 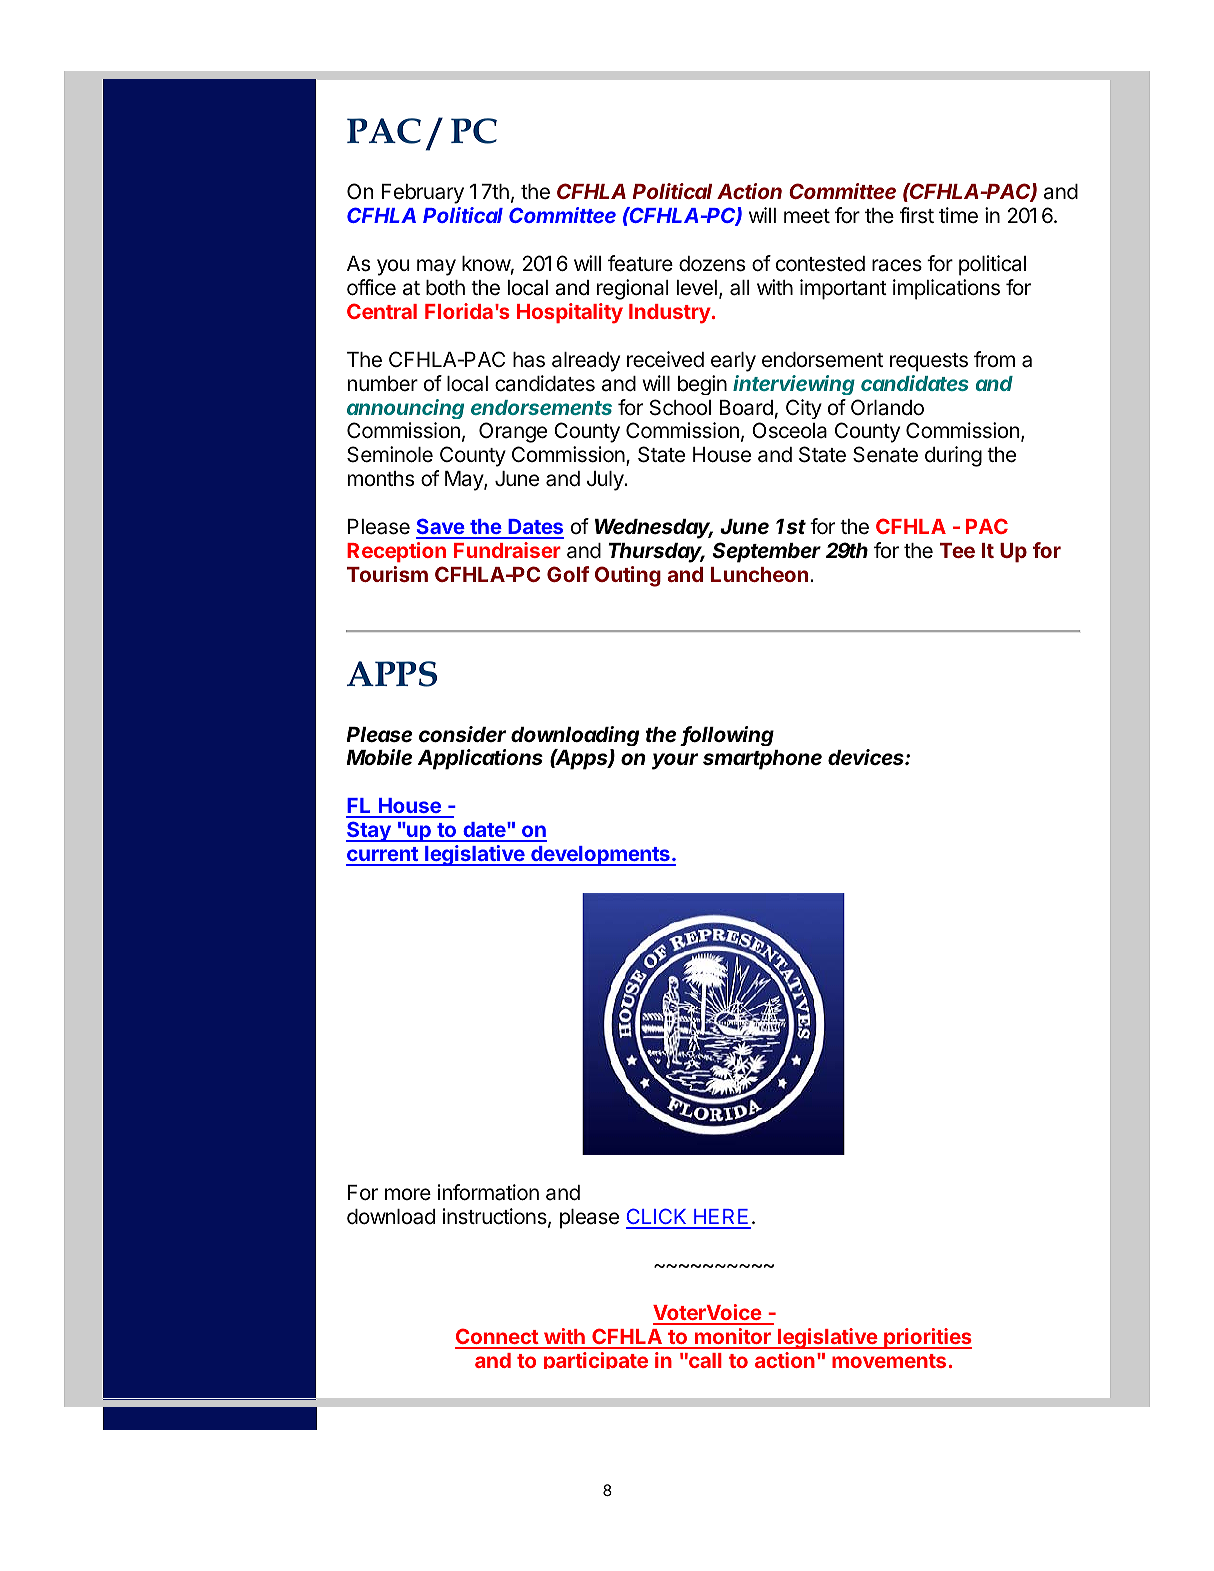 I want to click on Connect, so click(x=497, y=1338).
